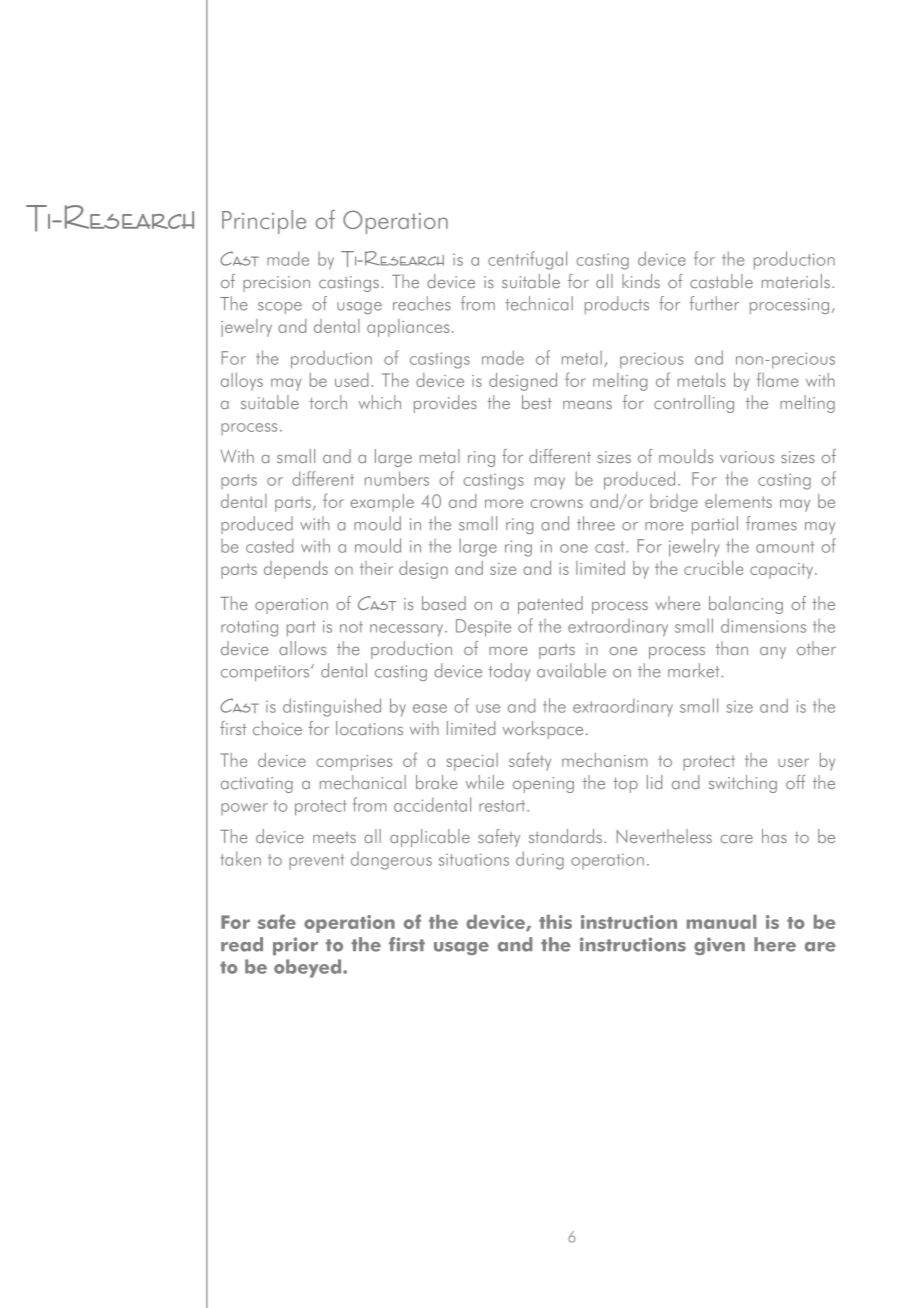 The image size is (924, 1308). I want to click on materials, so click(796, 281).
